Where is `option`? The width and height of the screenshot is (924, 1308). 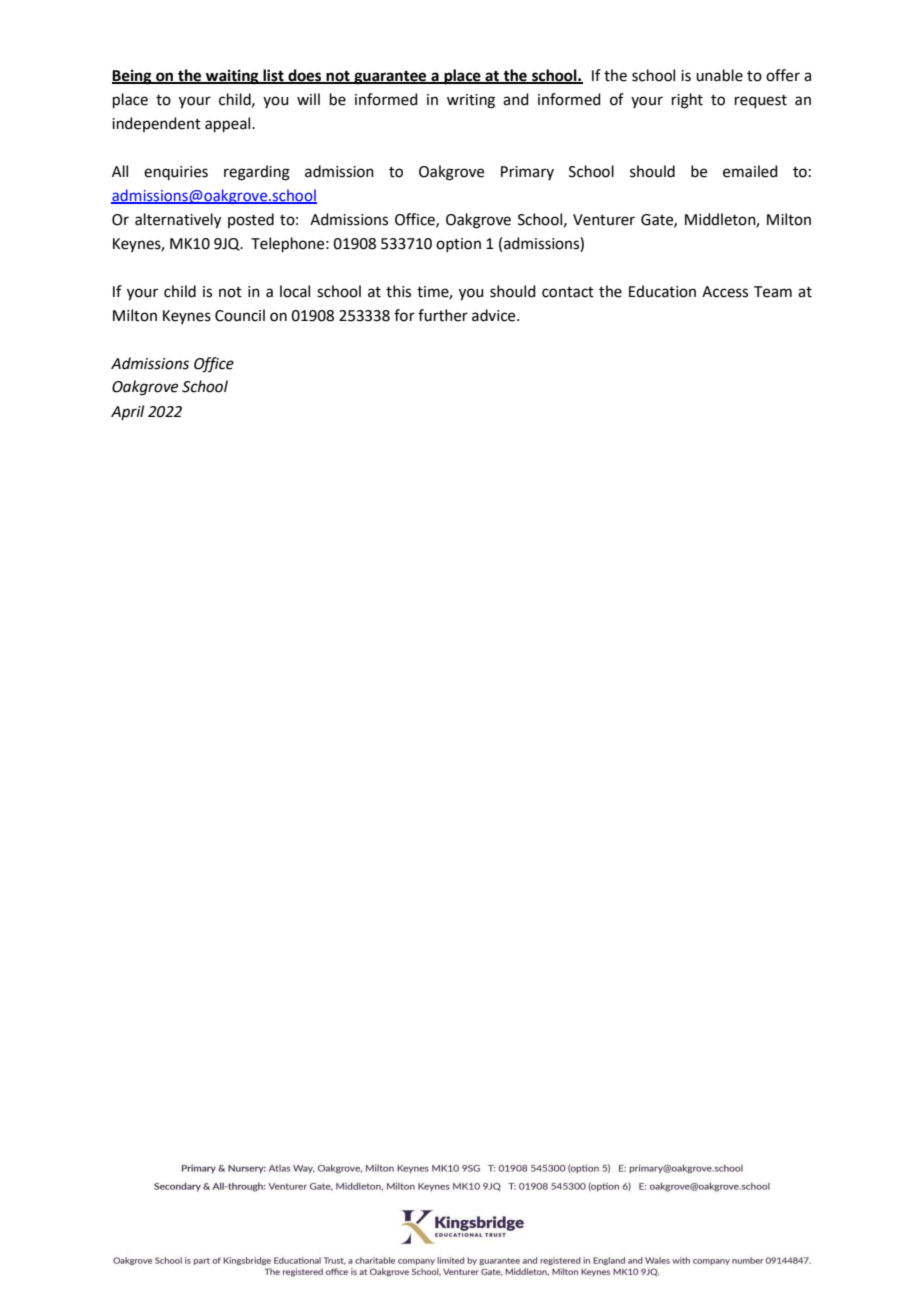
option is located at coordinates (458, 245).
